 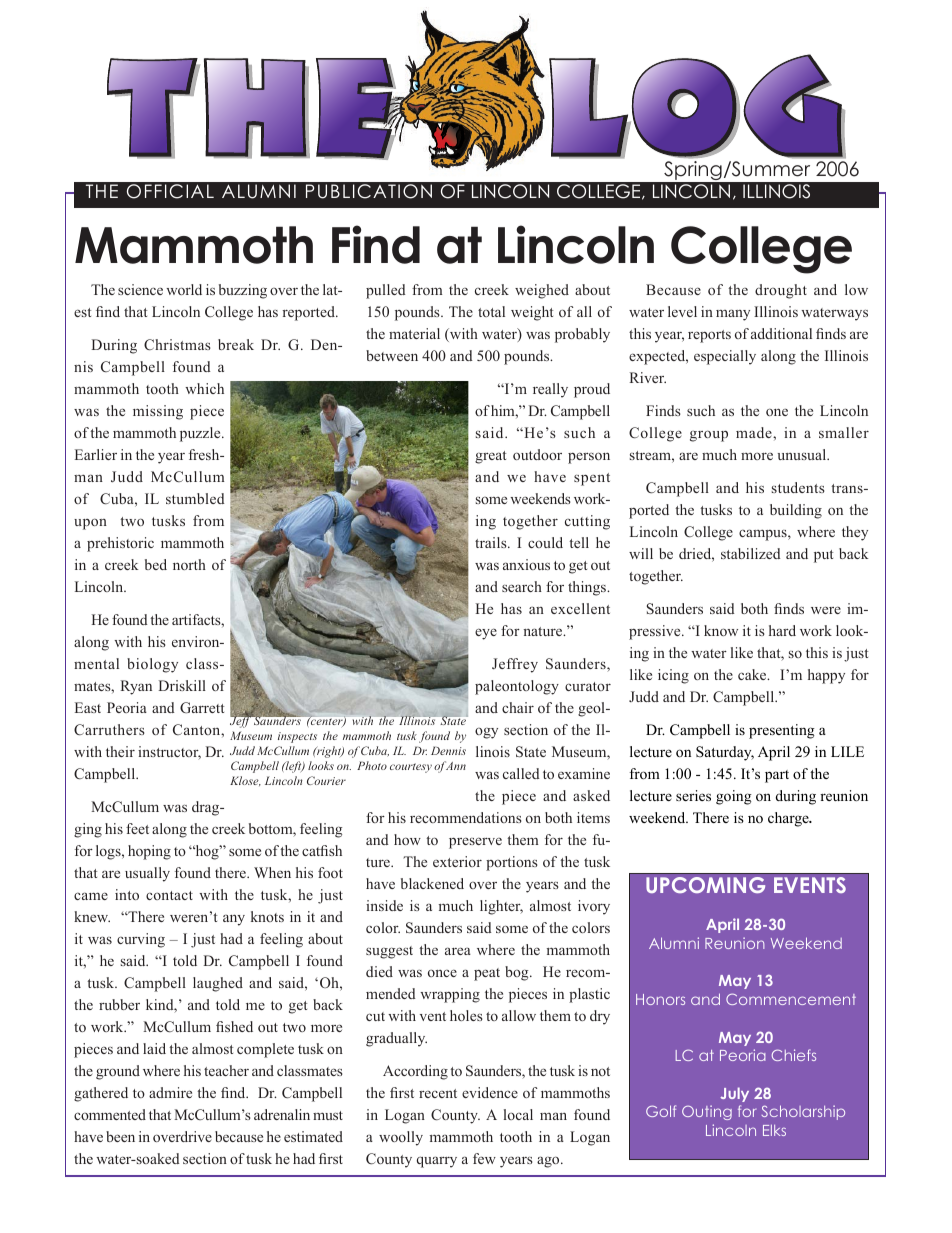 I want to click on Dennis, so click(x=448, y=750).
